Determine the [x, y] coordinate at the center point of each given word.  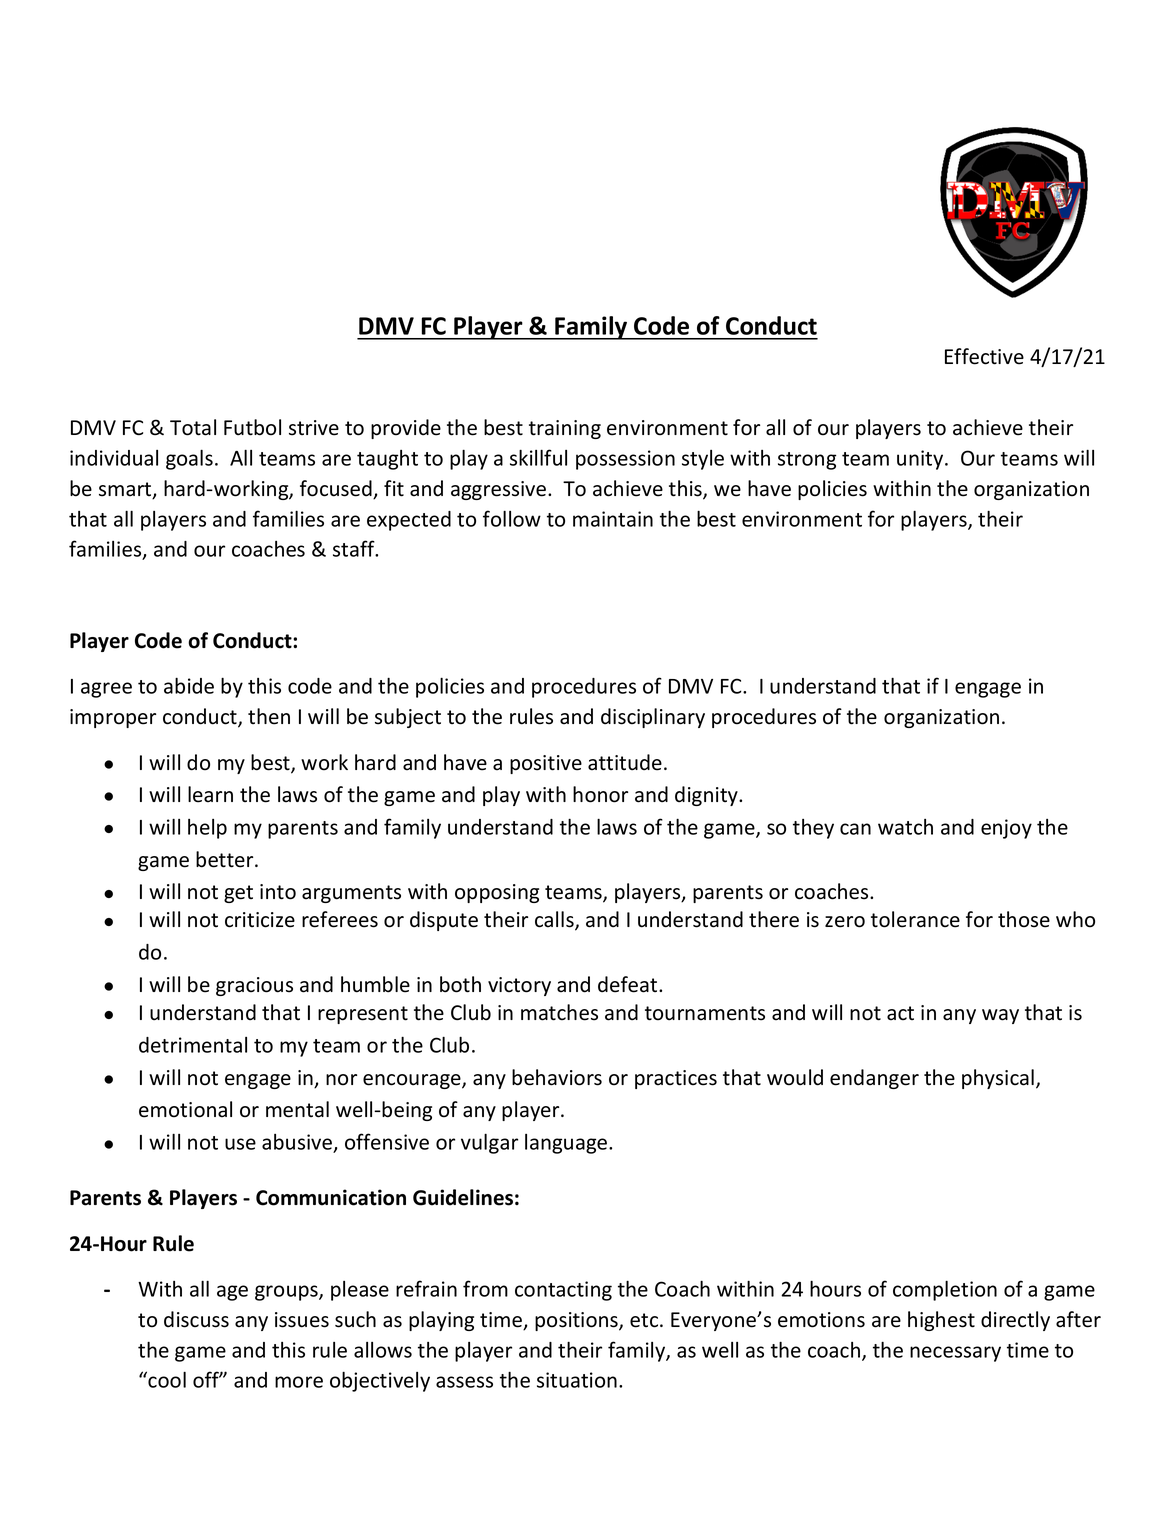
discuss [196, 1319]
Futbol [252, 427]
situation [577, 1380]
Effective [984, 356]
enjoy [1006, 829]
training [565, 429]
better [226, 859]
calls [555, 920]
